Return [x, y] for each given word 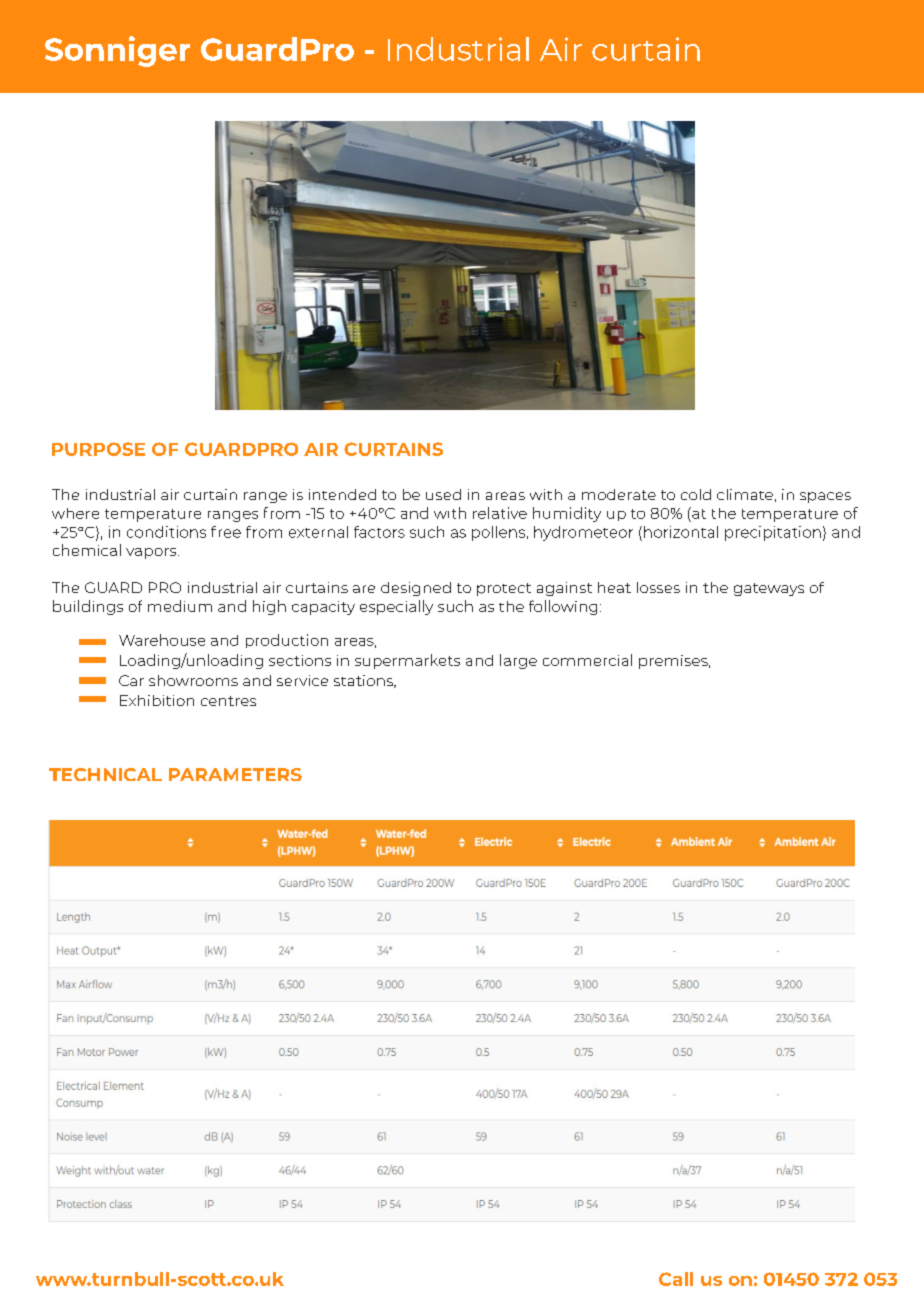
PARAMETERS [235, 774]
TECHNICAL [105, 774]
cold [696, 494]
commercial [587, 660]
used [443, 494]
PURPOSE [98, 449]
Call [676, 1279]
